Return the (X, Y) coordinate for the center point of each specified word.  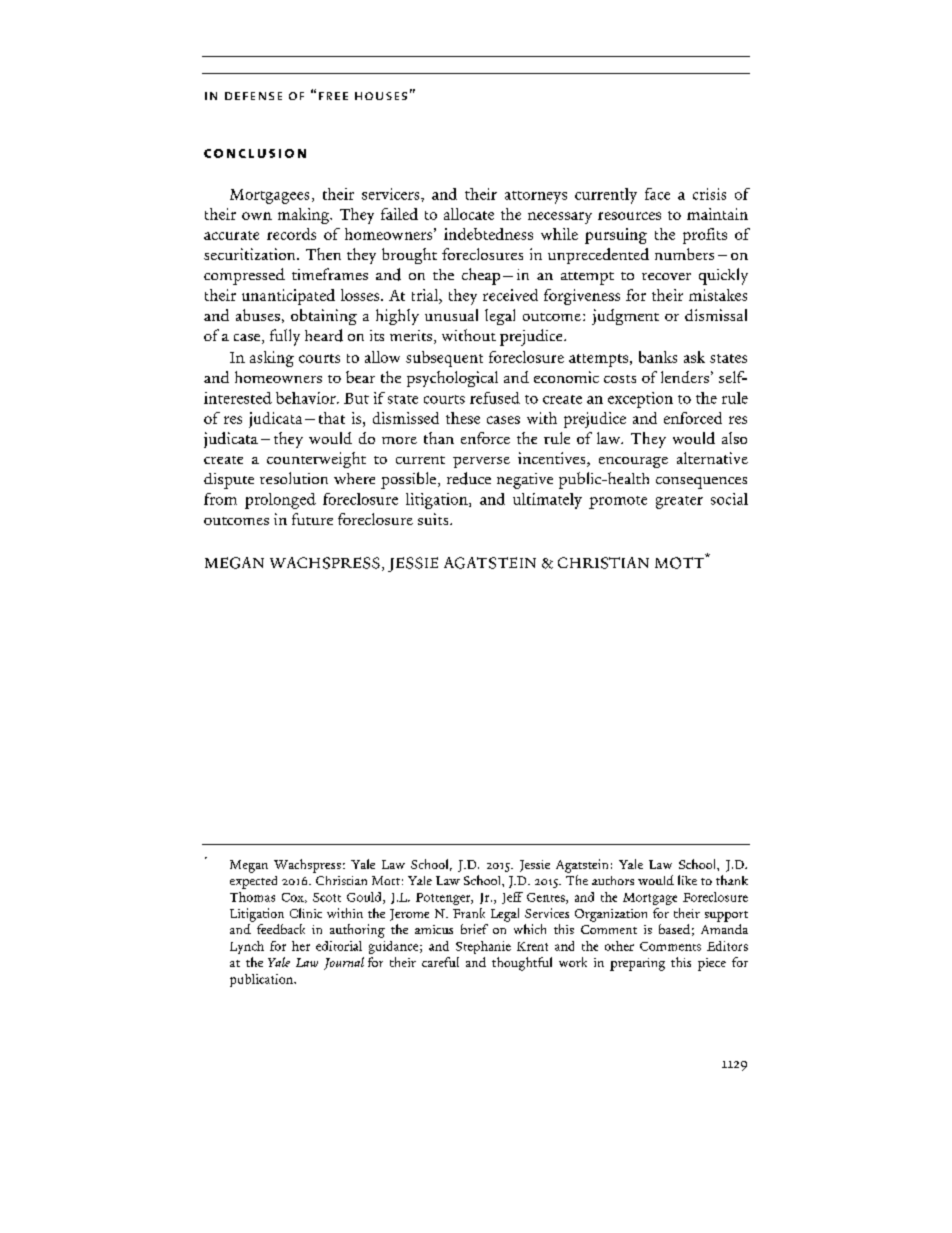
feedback (281, 929)
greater (679, 502)
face (657, 194)
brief (474, 929)
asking (272, 359)
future (312, 519)
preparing (637, 964)
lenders (685, 377)
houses (381, 96)
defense (253, 96)
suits (434, 519)
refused (495, 398)
